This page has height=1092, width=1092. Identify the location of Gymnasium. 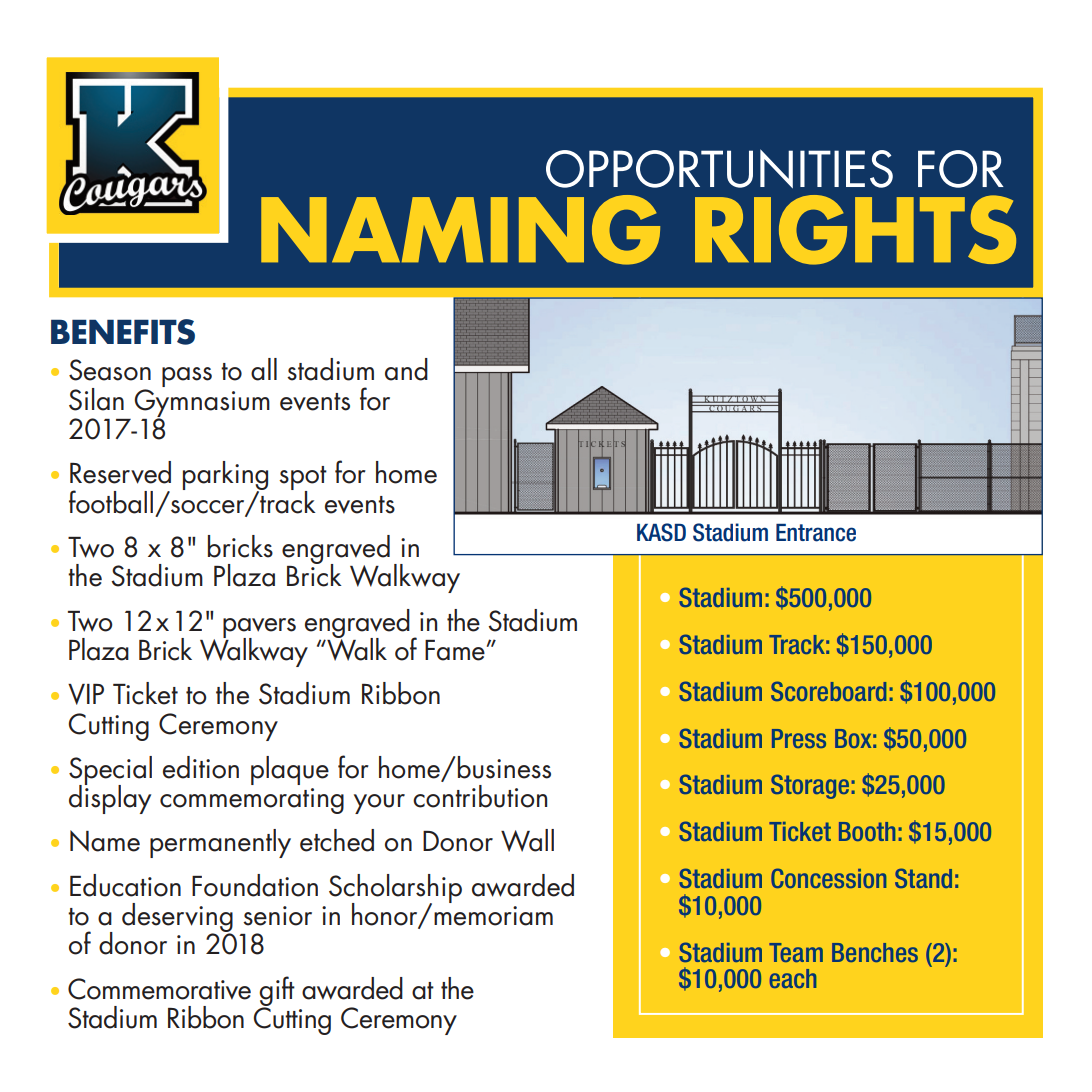
(202, 404).
